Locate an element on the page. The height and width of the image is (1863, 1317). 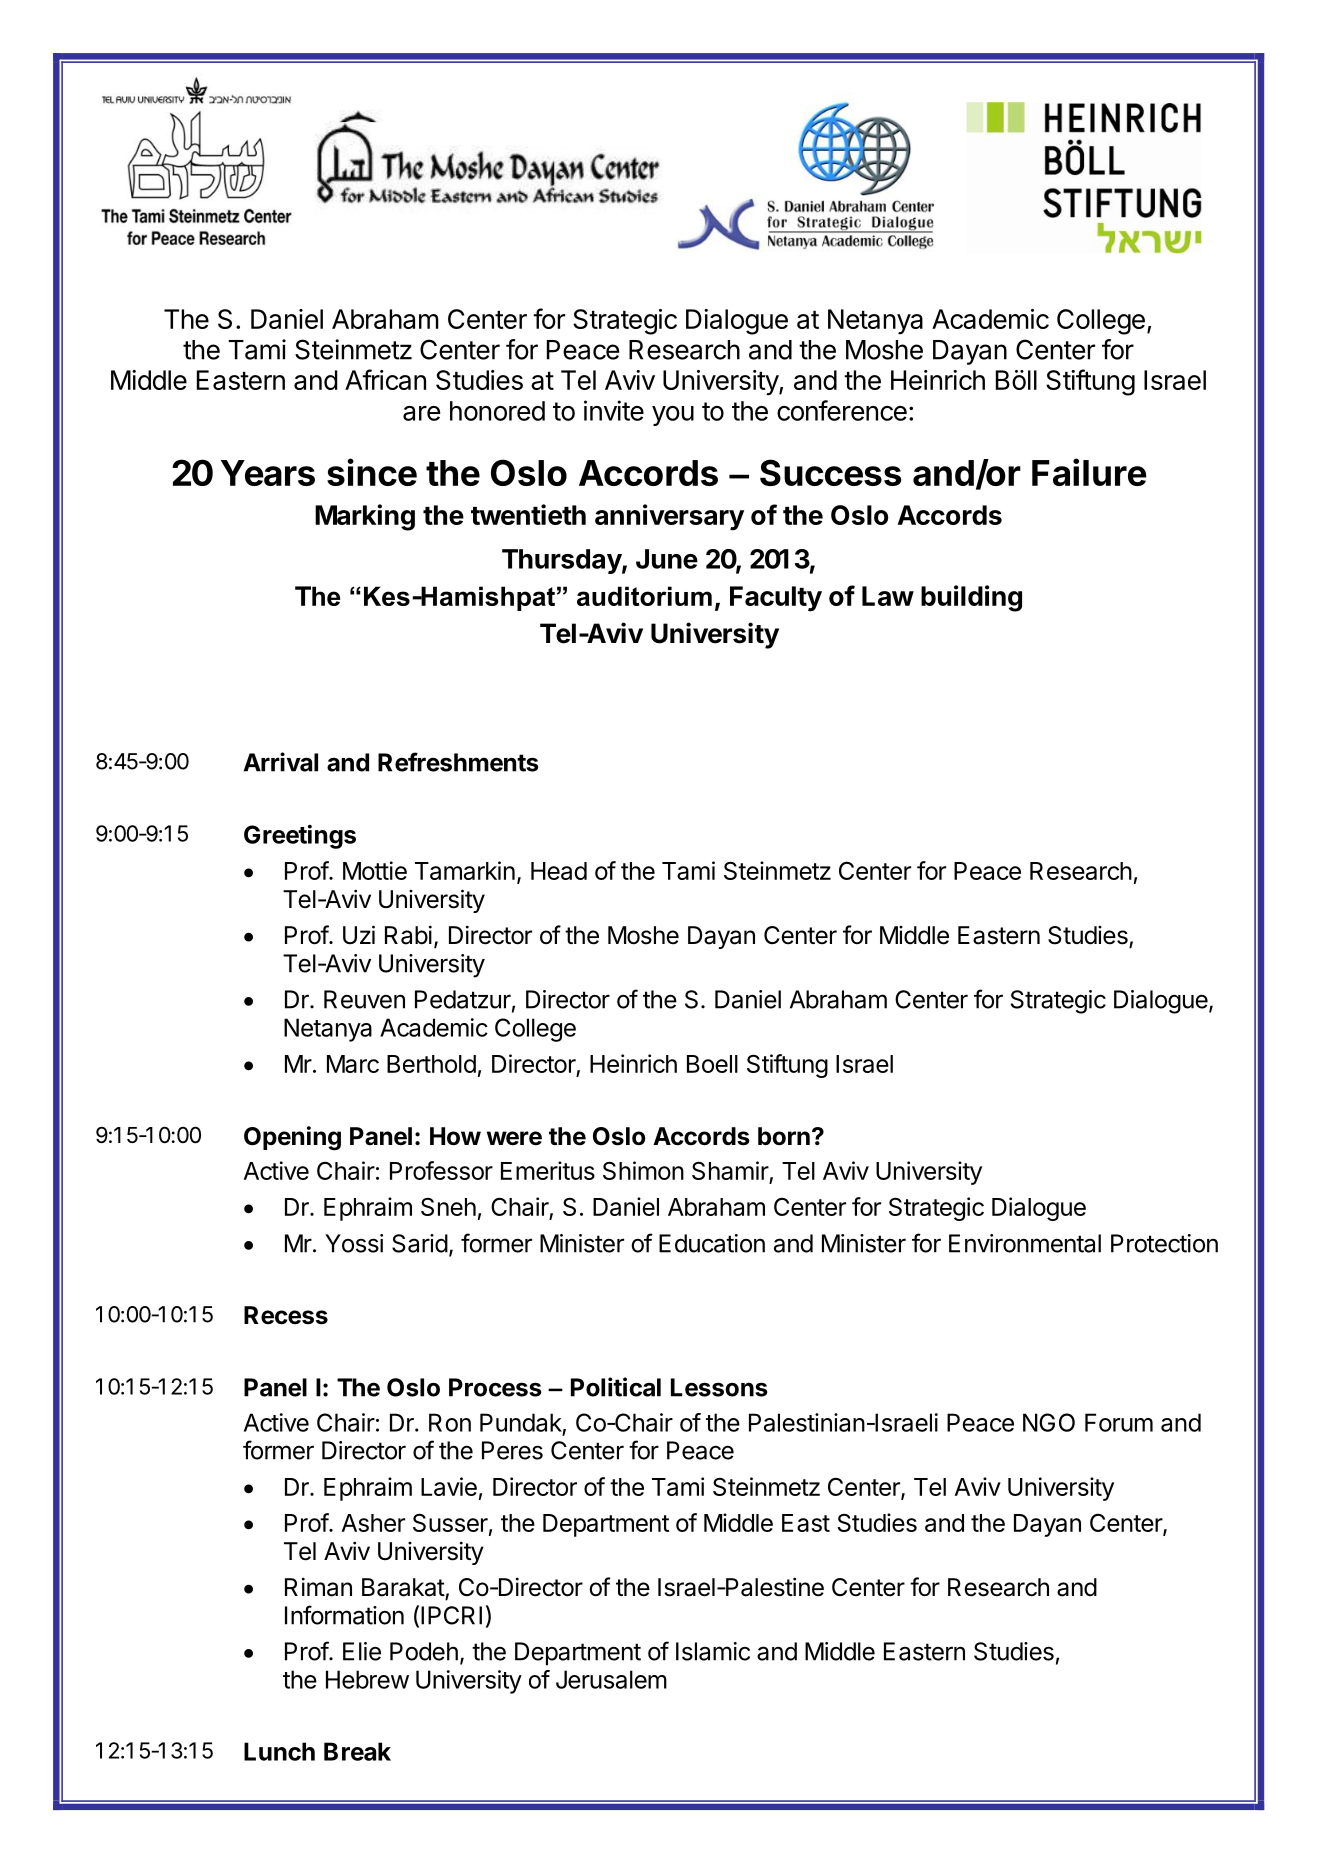
you is located at coordinates (673, 416).
